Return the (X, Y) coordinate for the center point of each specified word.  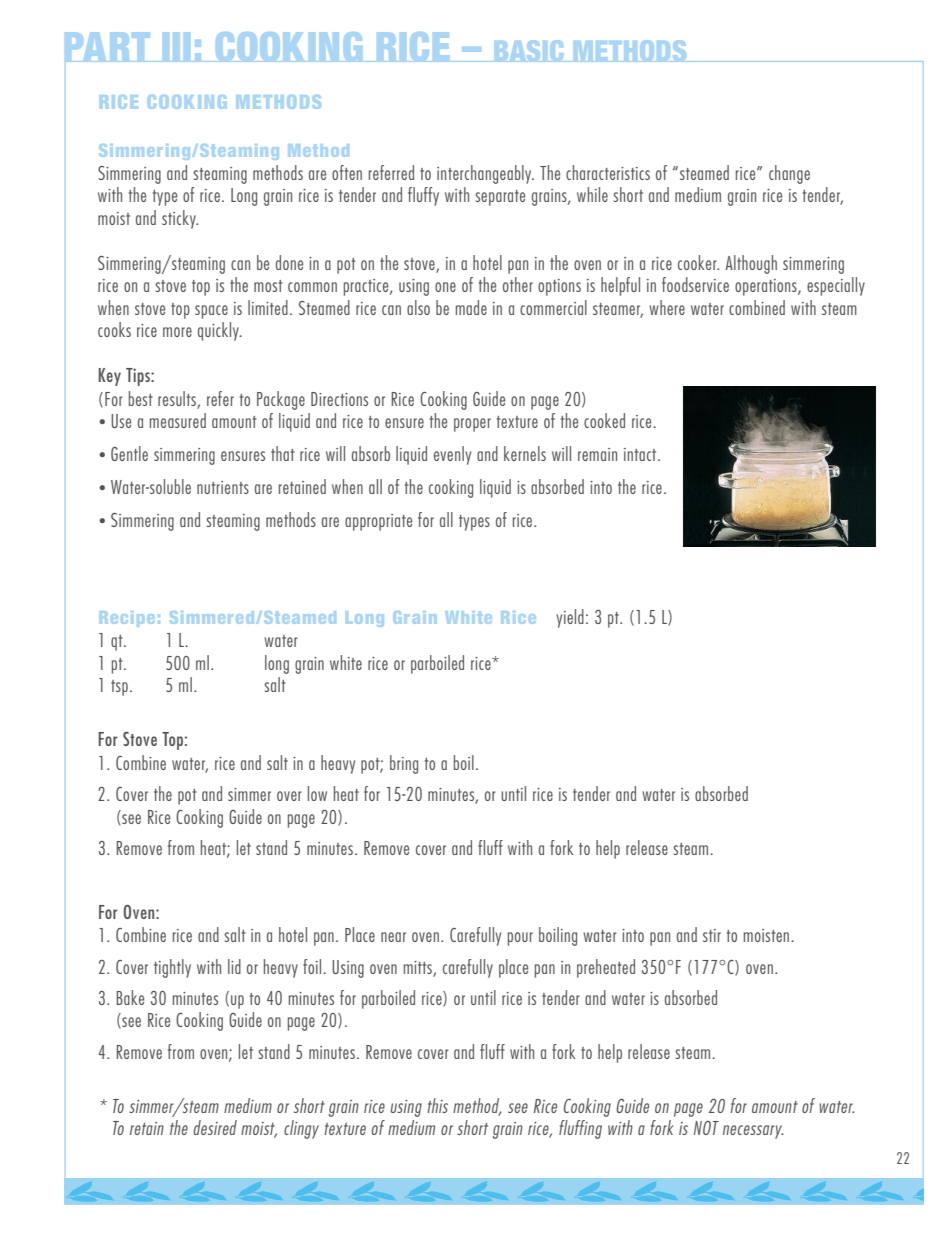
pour (520, 939)
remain (597, 454)
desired (215, 1127)
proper (472, 425)
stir (712, 935)
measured (178, 420)
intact (641, 454)
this (437, 1105)
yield (570, 618)
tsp (119, 688)
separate (500, 198)
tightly (172, 968)
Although (751, 264)
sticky (180, 219)
